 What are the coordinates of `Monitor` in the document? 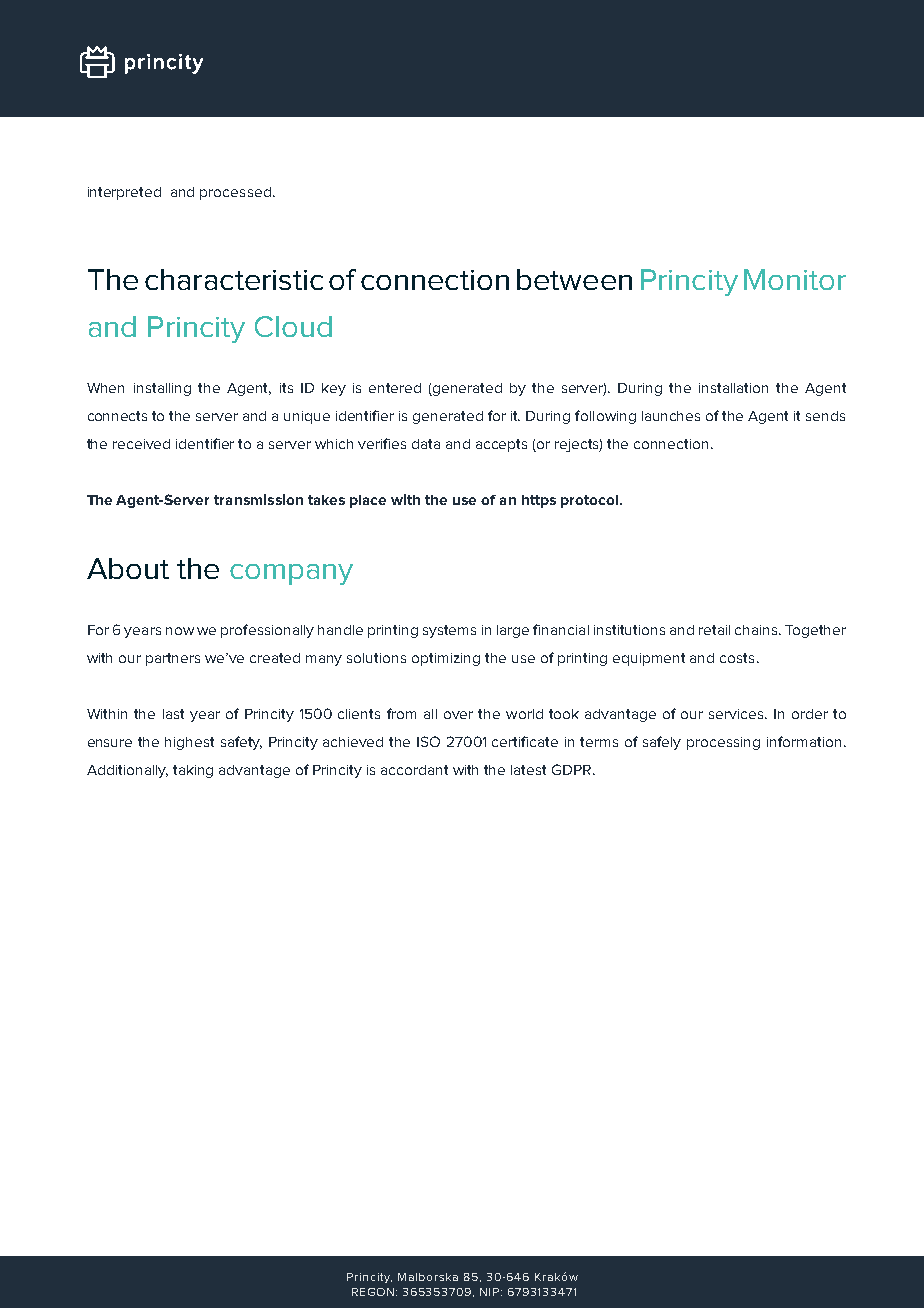 It's located at (795, 279).
